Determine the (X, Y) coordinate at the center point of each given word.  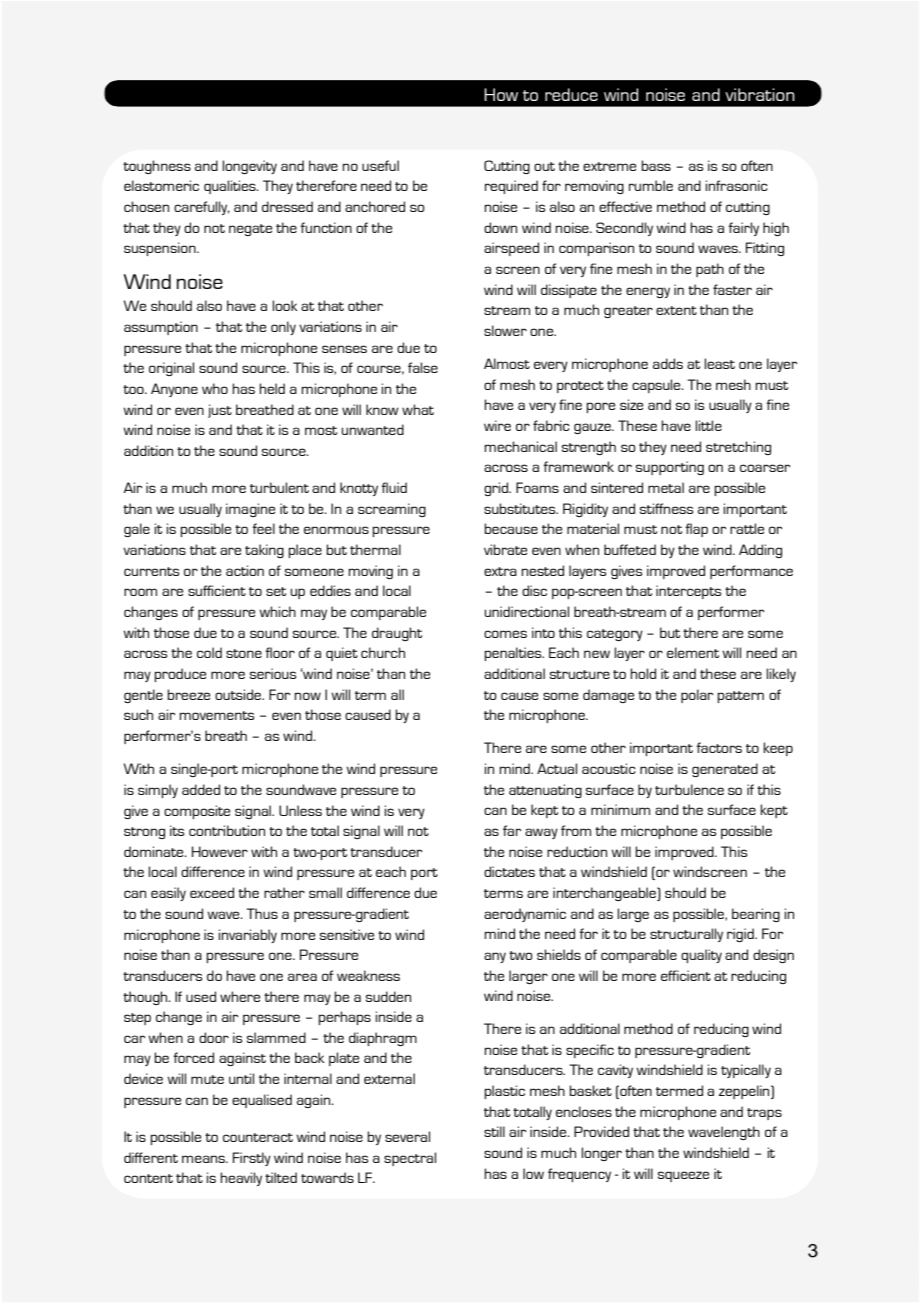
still (494, 1131)
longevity (249, 167)
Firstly (252, 1159)
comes (505, 634)
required (511, 187)
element (693, 652)
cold (209, 652)
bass (656, 165)
